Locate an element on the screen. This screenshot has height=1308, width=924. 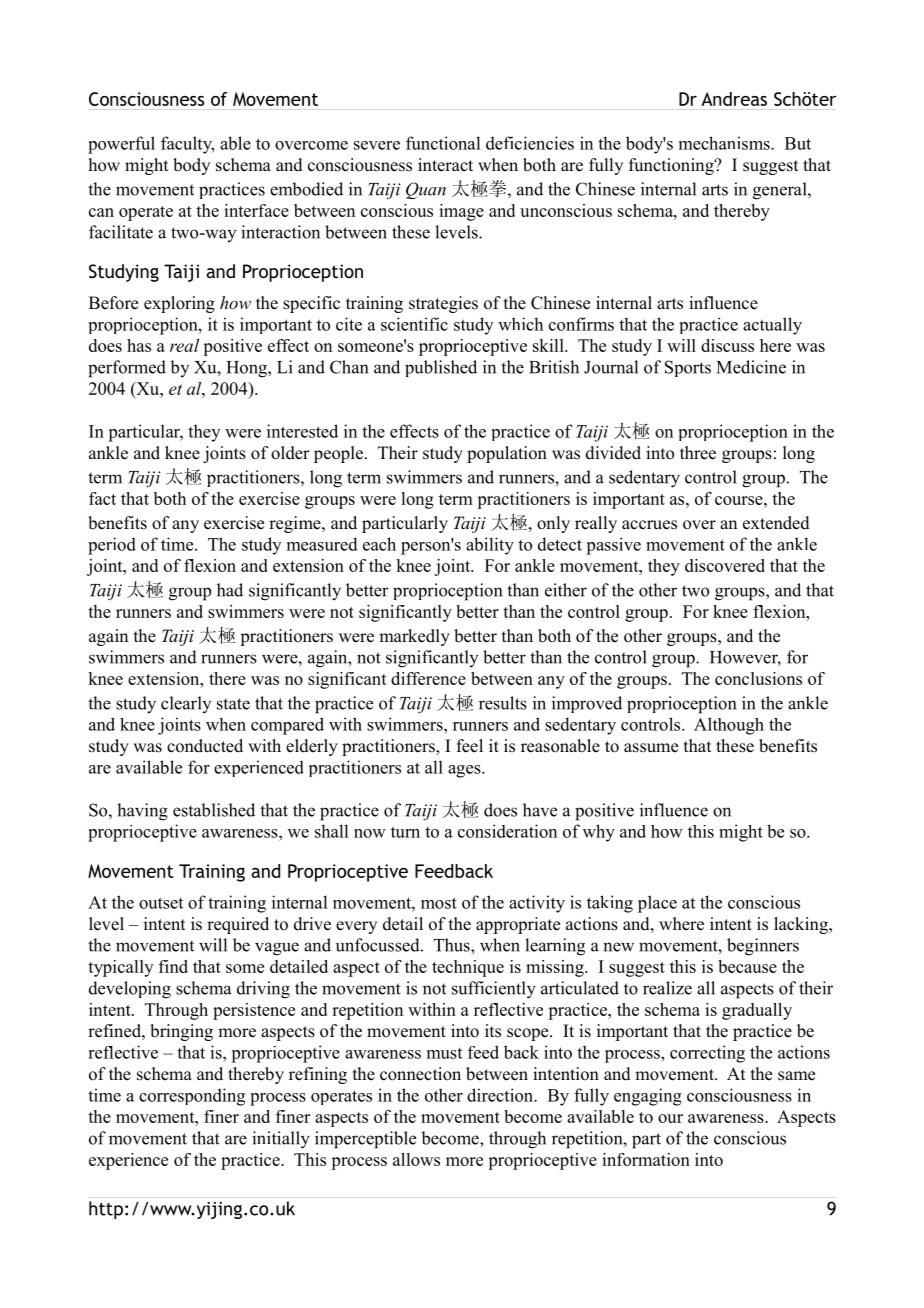
had is located at coordinates (230, 590).
